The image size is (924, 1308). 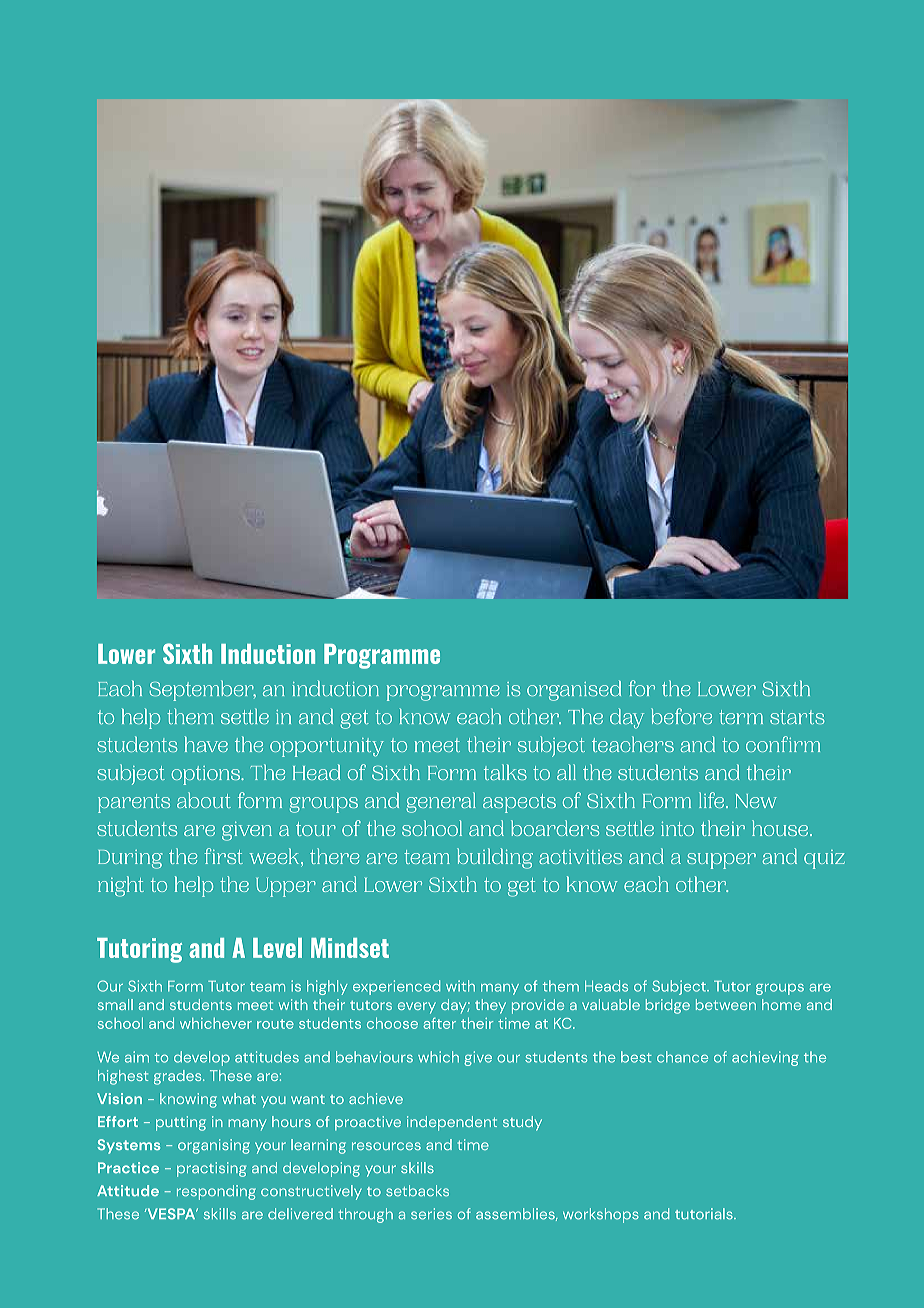 I want to click on workshops, so click(x=601, y=1215).
